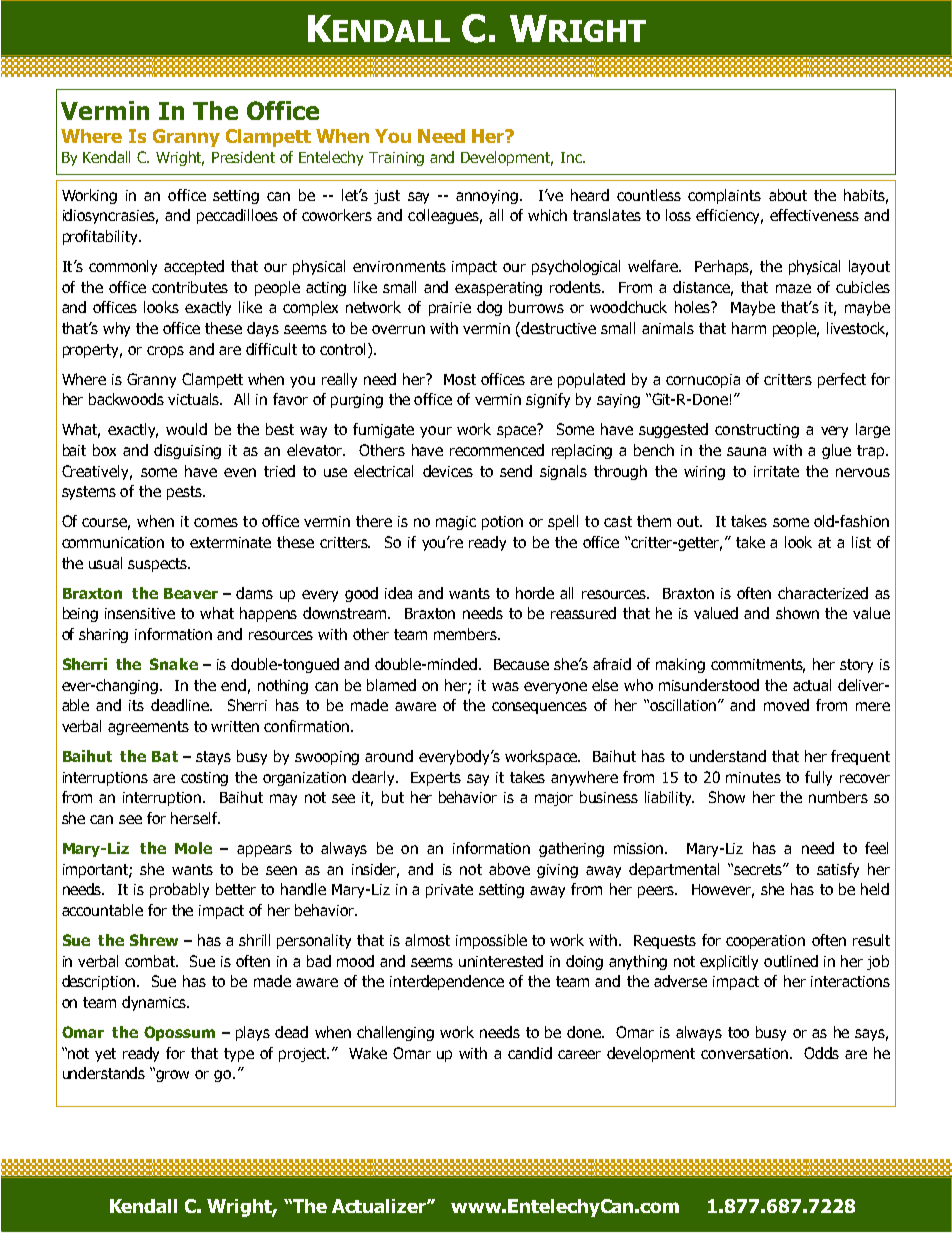  What do you see at coordinates (466, 634) in the image?
I see `members` at bounding box center [466, 634].
